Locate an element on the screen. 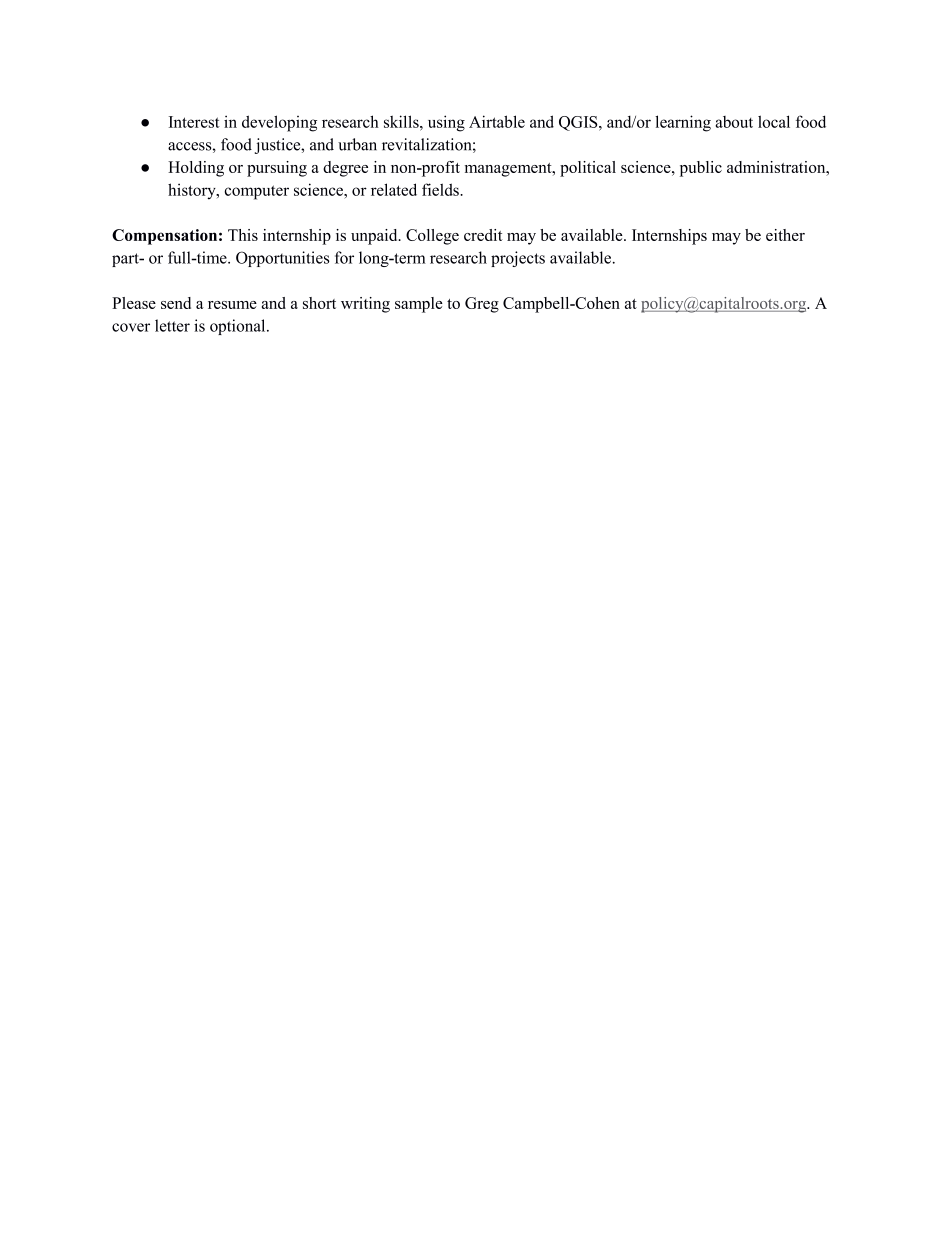  This is located at coordinates (243, 235).
